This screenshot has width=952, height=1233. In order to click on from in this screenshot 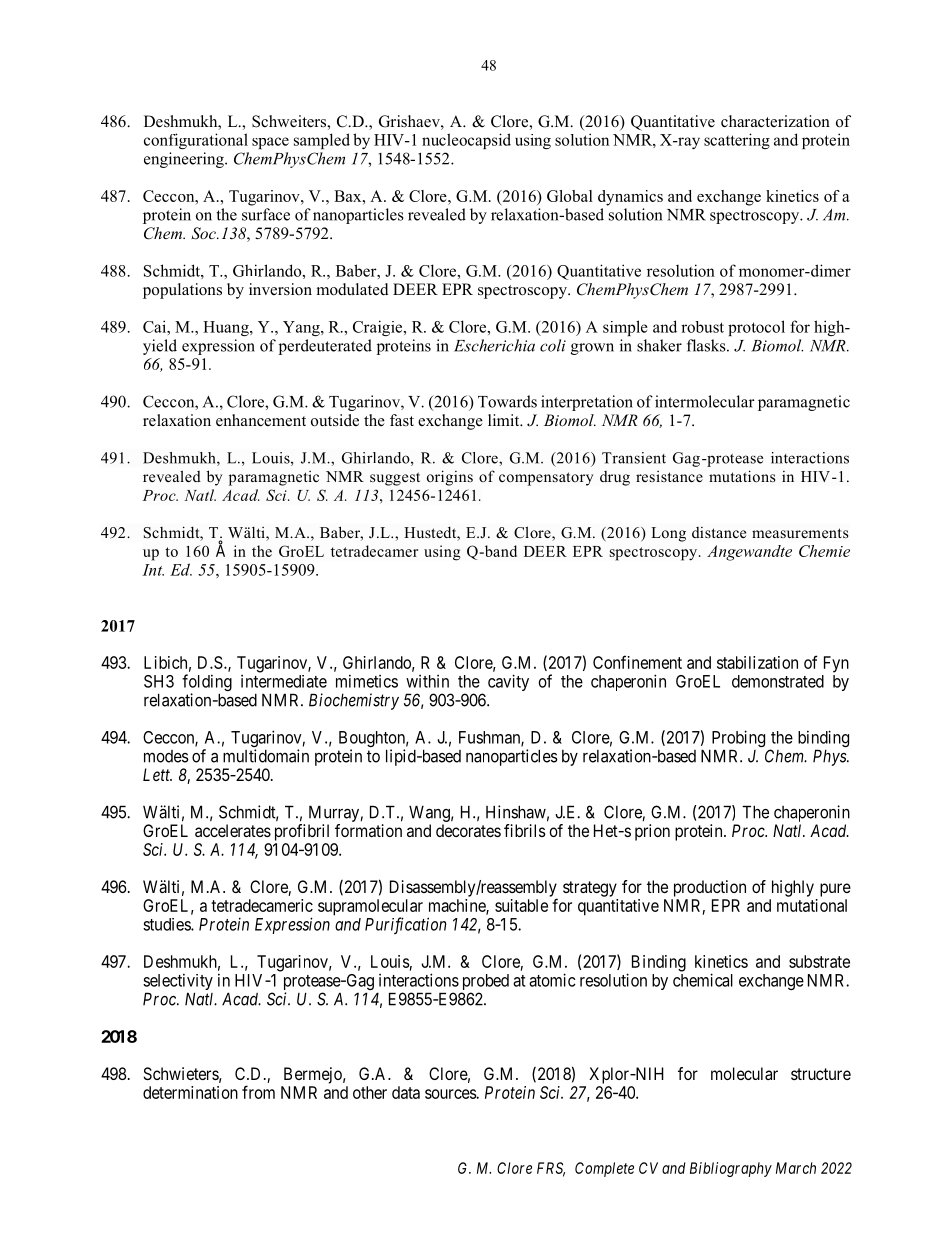, I will do `click(258, 1092)`.
